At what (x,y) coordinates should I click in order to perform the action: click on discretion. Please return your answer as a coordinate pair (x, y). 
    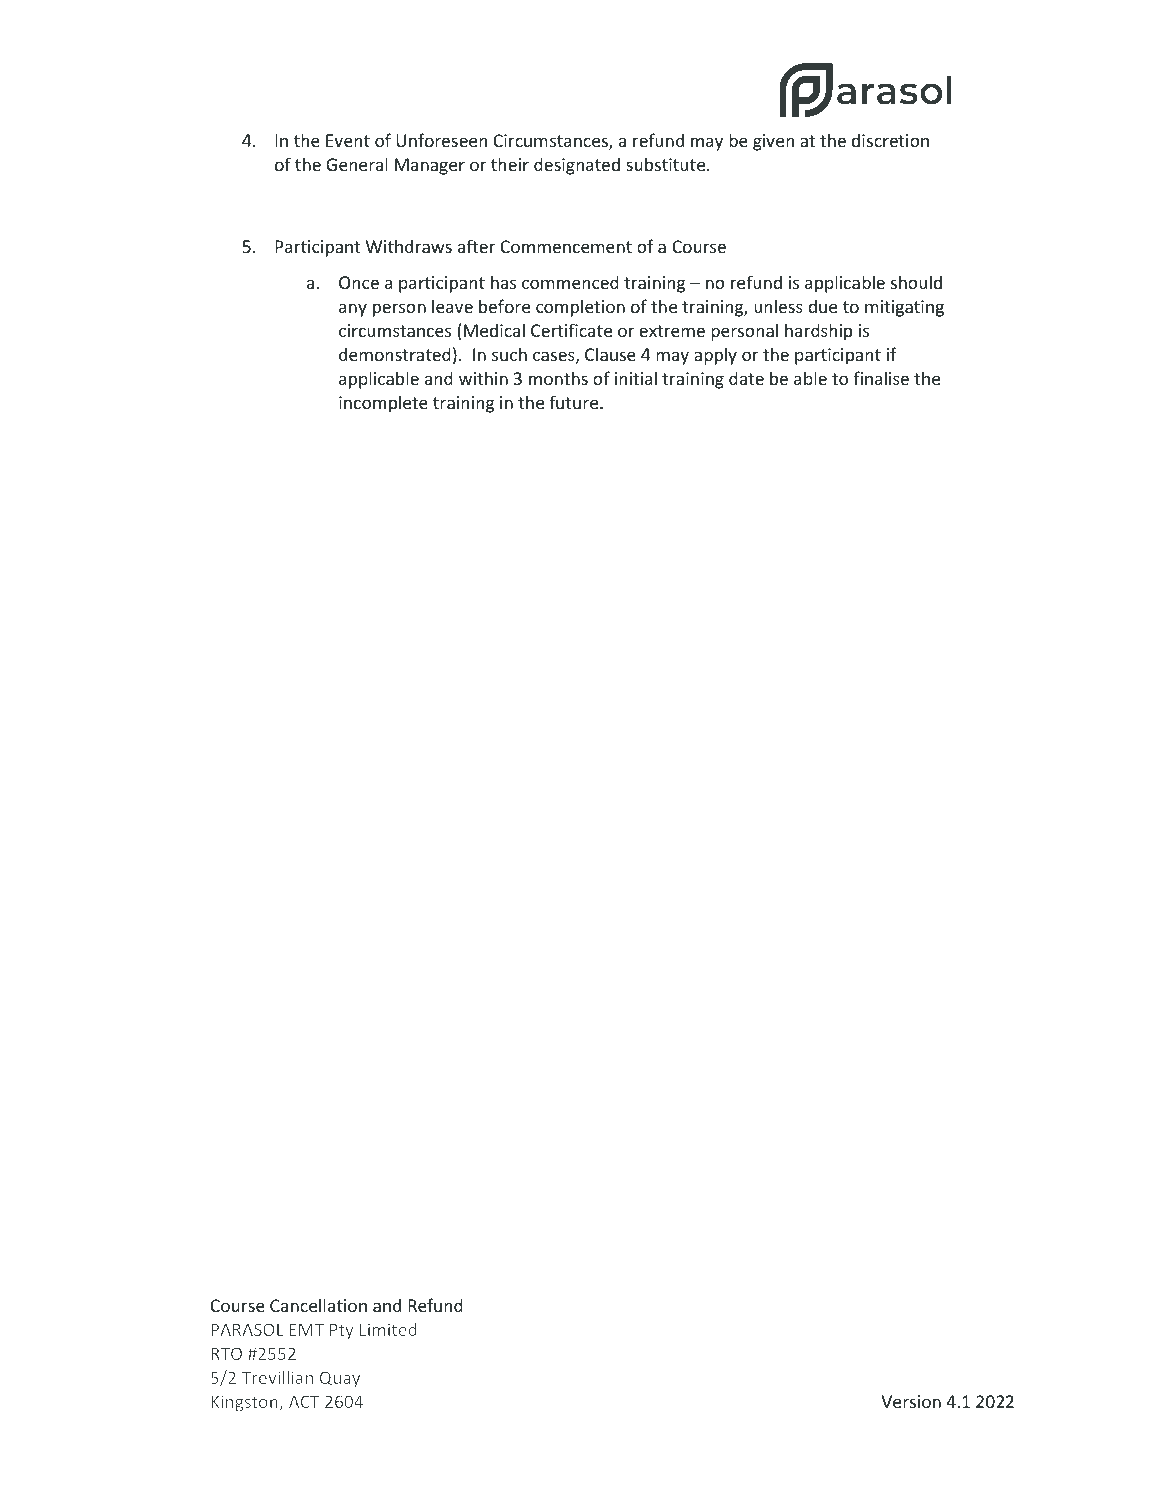
    Looking at the image, I should click on (890, 140).
